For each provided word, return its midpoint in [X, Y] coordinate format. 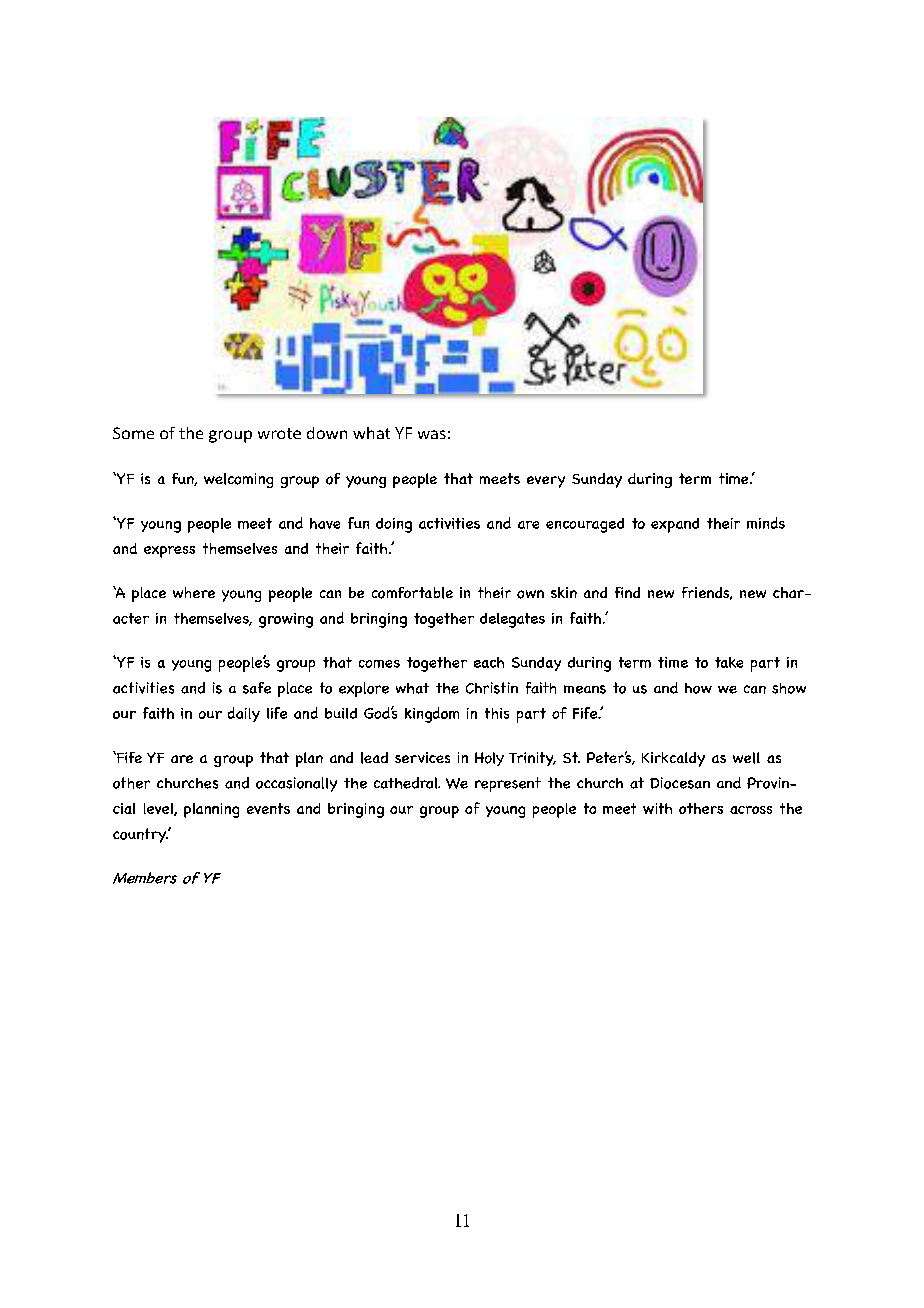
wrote [279, 433]
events [268, 808]
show [789, 688]
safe [257, 688]
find [627, 592]
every [546, 482]
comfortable [412, 593]
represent [508, 784]
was [432, 434]
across [751, 810]
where [194, 592]
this [497, 713]
